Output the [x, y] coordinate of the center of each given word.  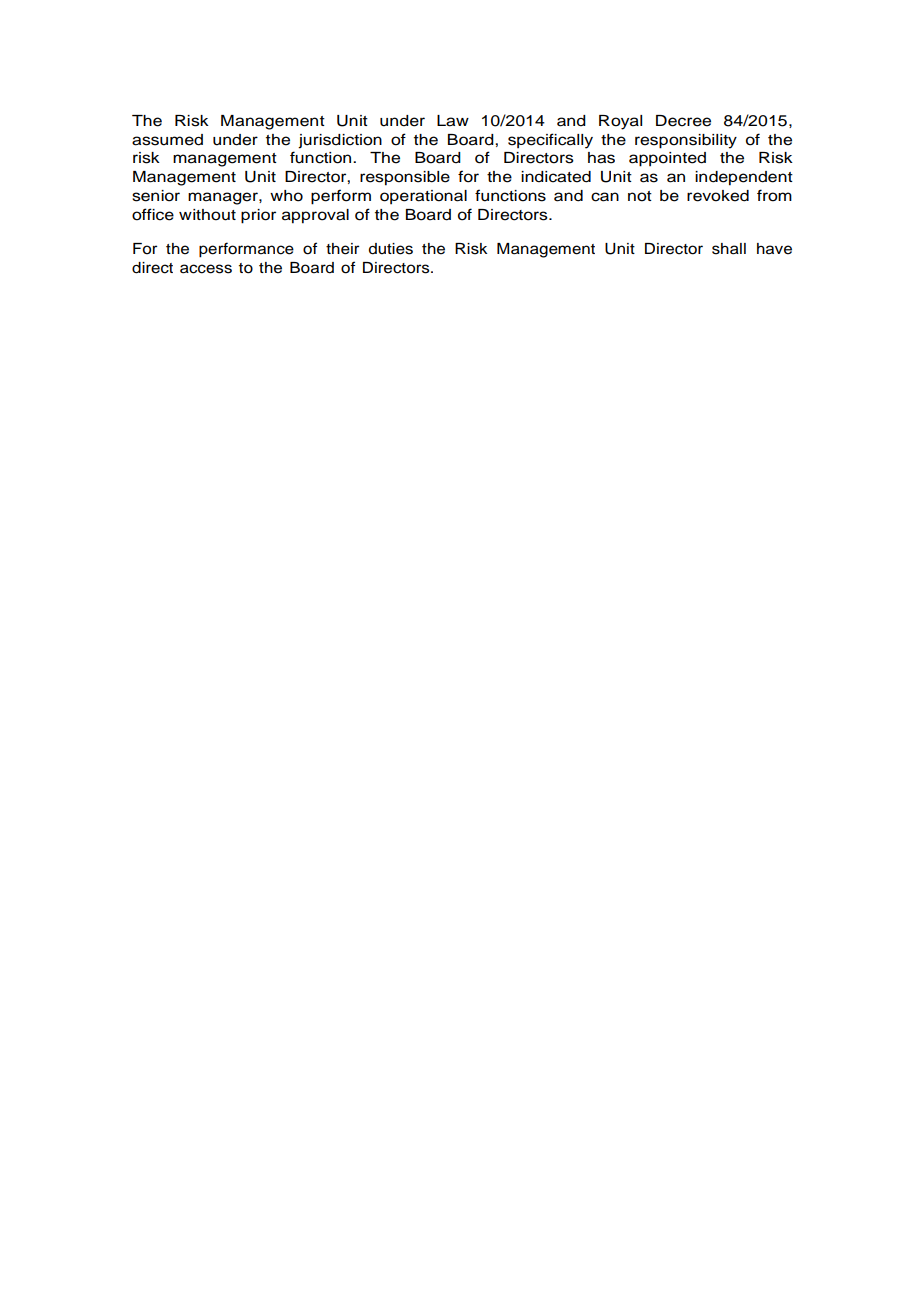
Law [453, 121]
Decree [683, 121]
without [207, 215]
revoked [718, 196]
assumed [167, 140]
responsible [405, 178]
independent [744, 178]
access [206, 269]
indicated [556, 177]
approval [315, 216]
